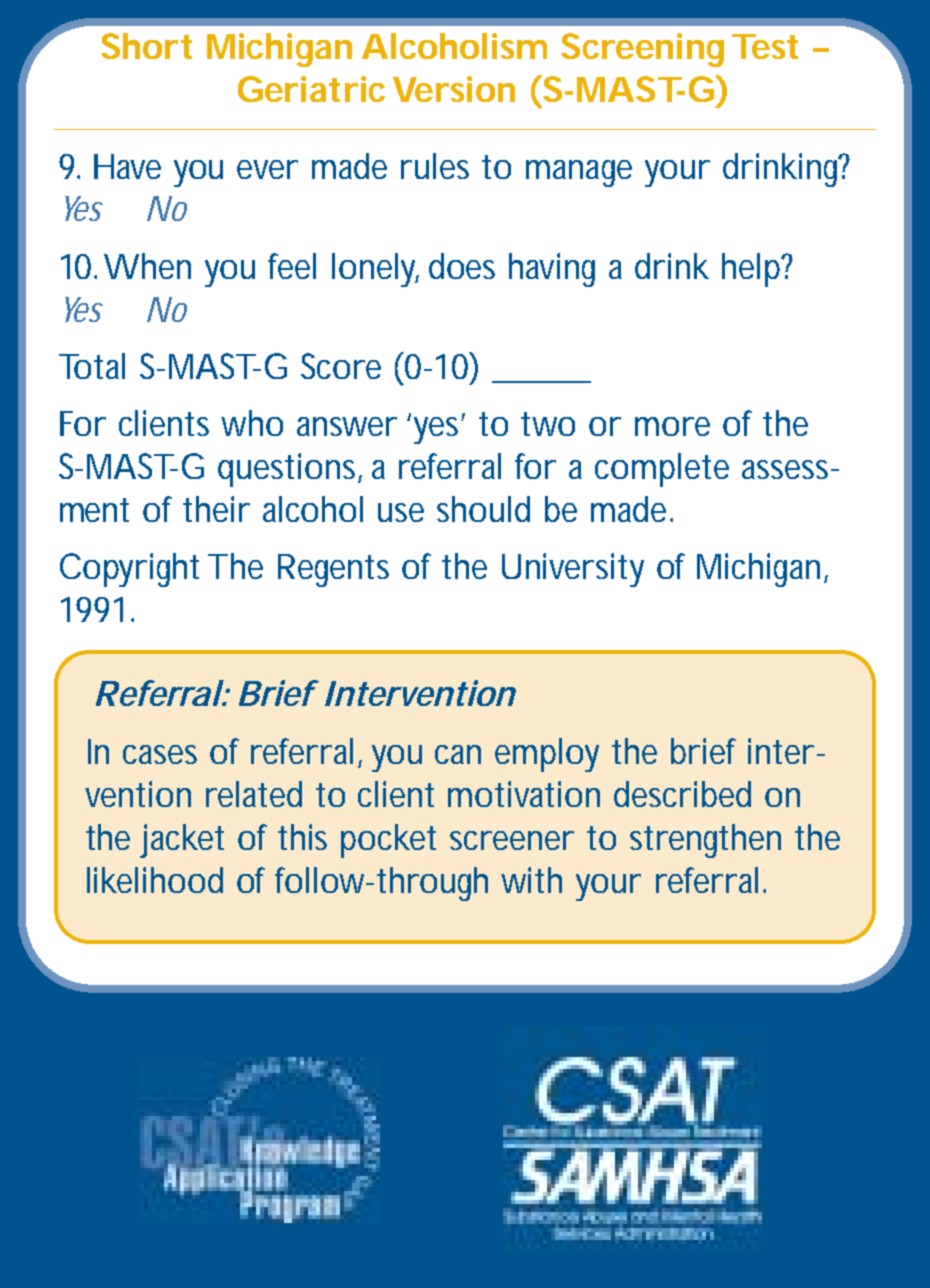 Image resolution: width=930 pixels, height=1288 pixels. What do you see at coordinates (401, 512) in the image?
I see `use` at bounding box center [401, 512].
